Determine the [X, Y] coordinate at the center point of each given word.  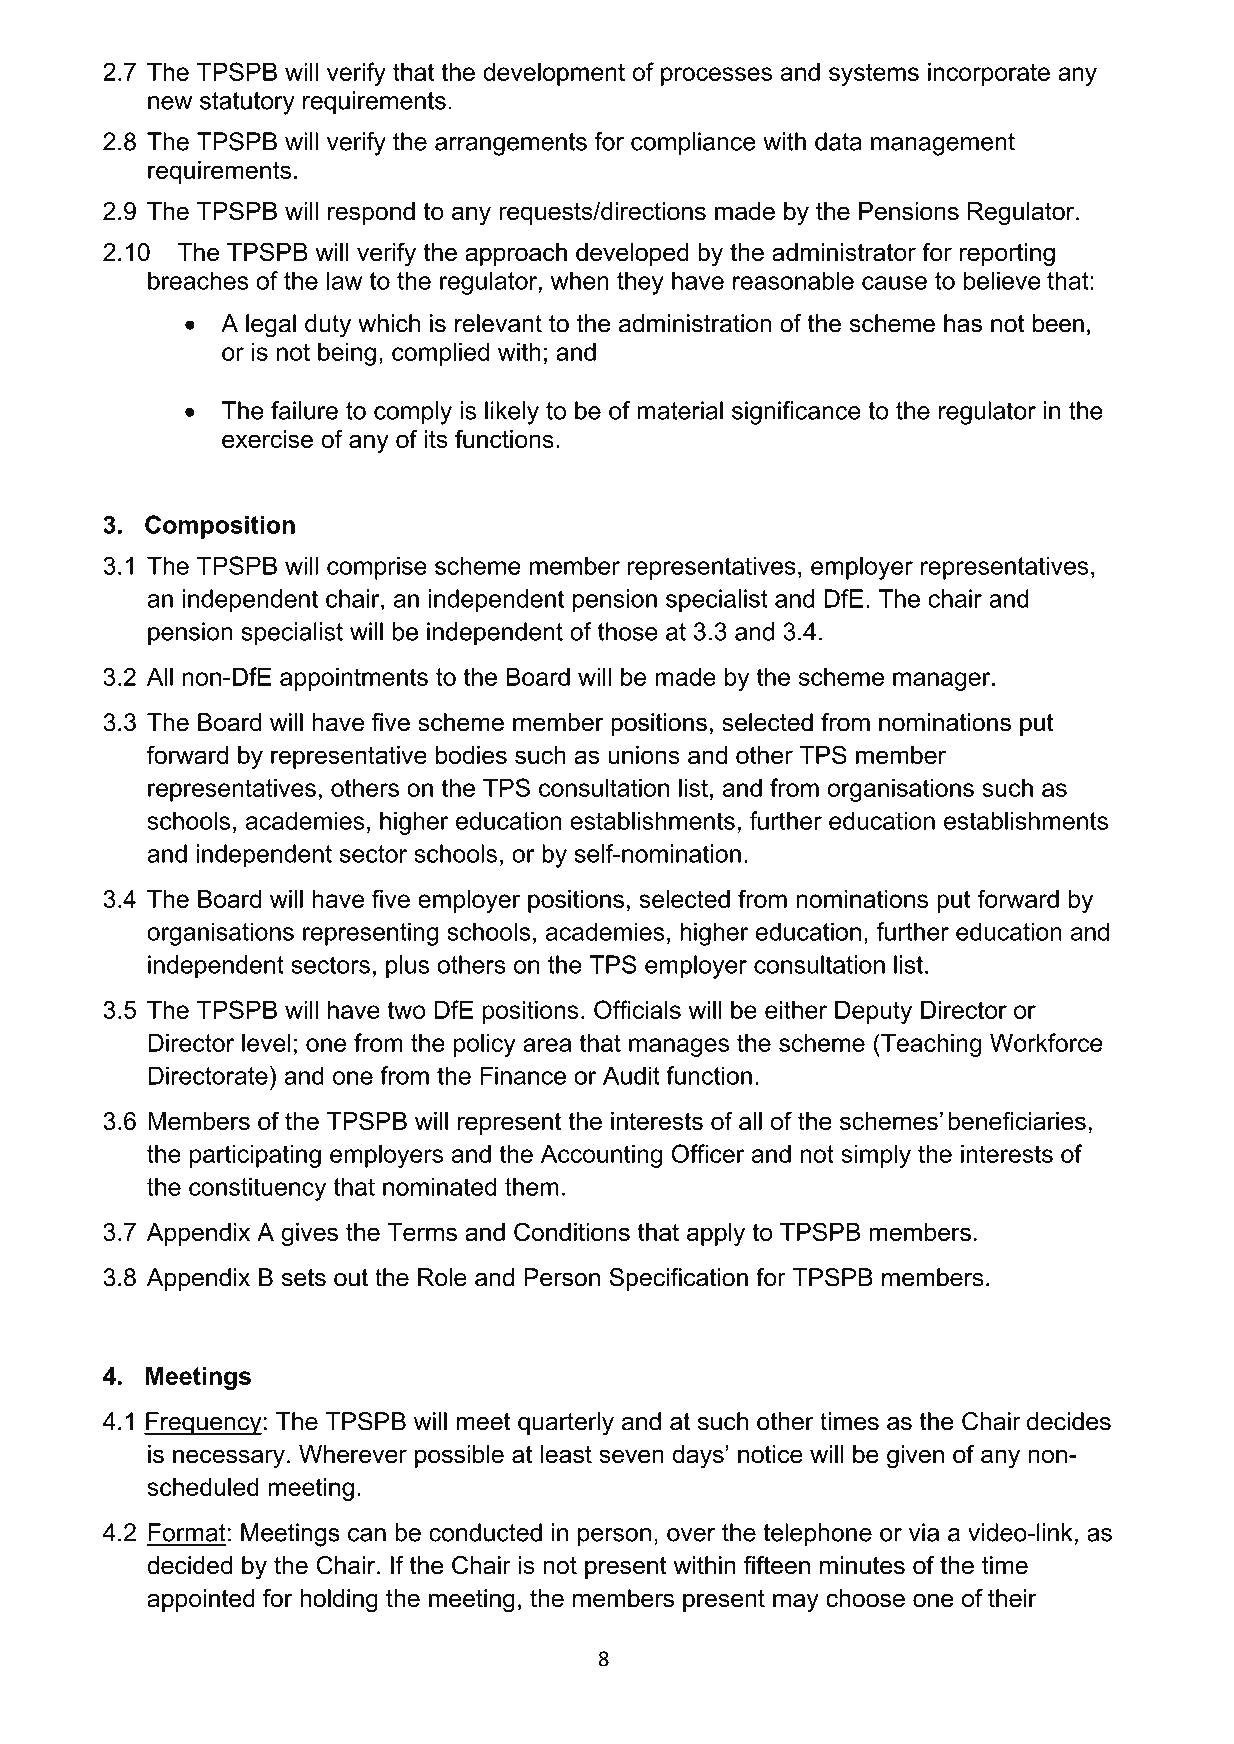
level [266, 1042]
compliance [693, 144]
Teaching [930, 1045]
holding [339, 1601]
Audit [631, 1075]
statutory [247, 103]
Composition [220, 527]
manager [943, 681]
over [691, 1535]
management [943, 144]
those [628, 631]
